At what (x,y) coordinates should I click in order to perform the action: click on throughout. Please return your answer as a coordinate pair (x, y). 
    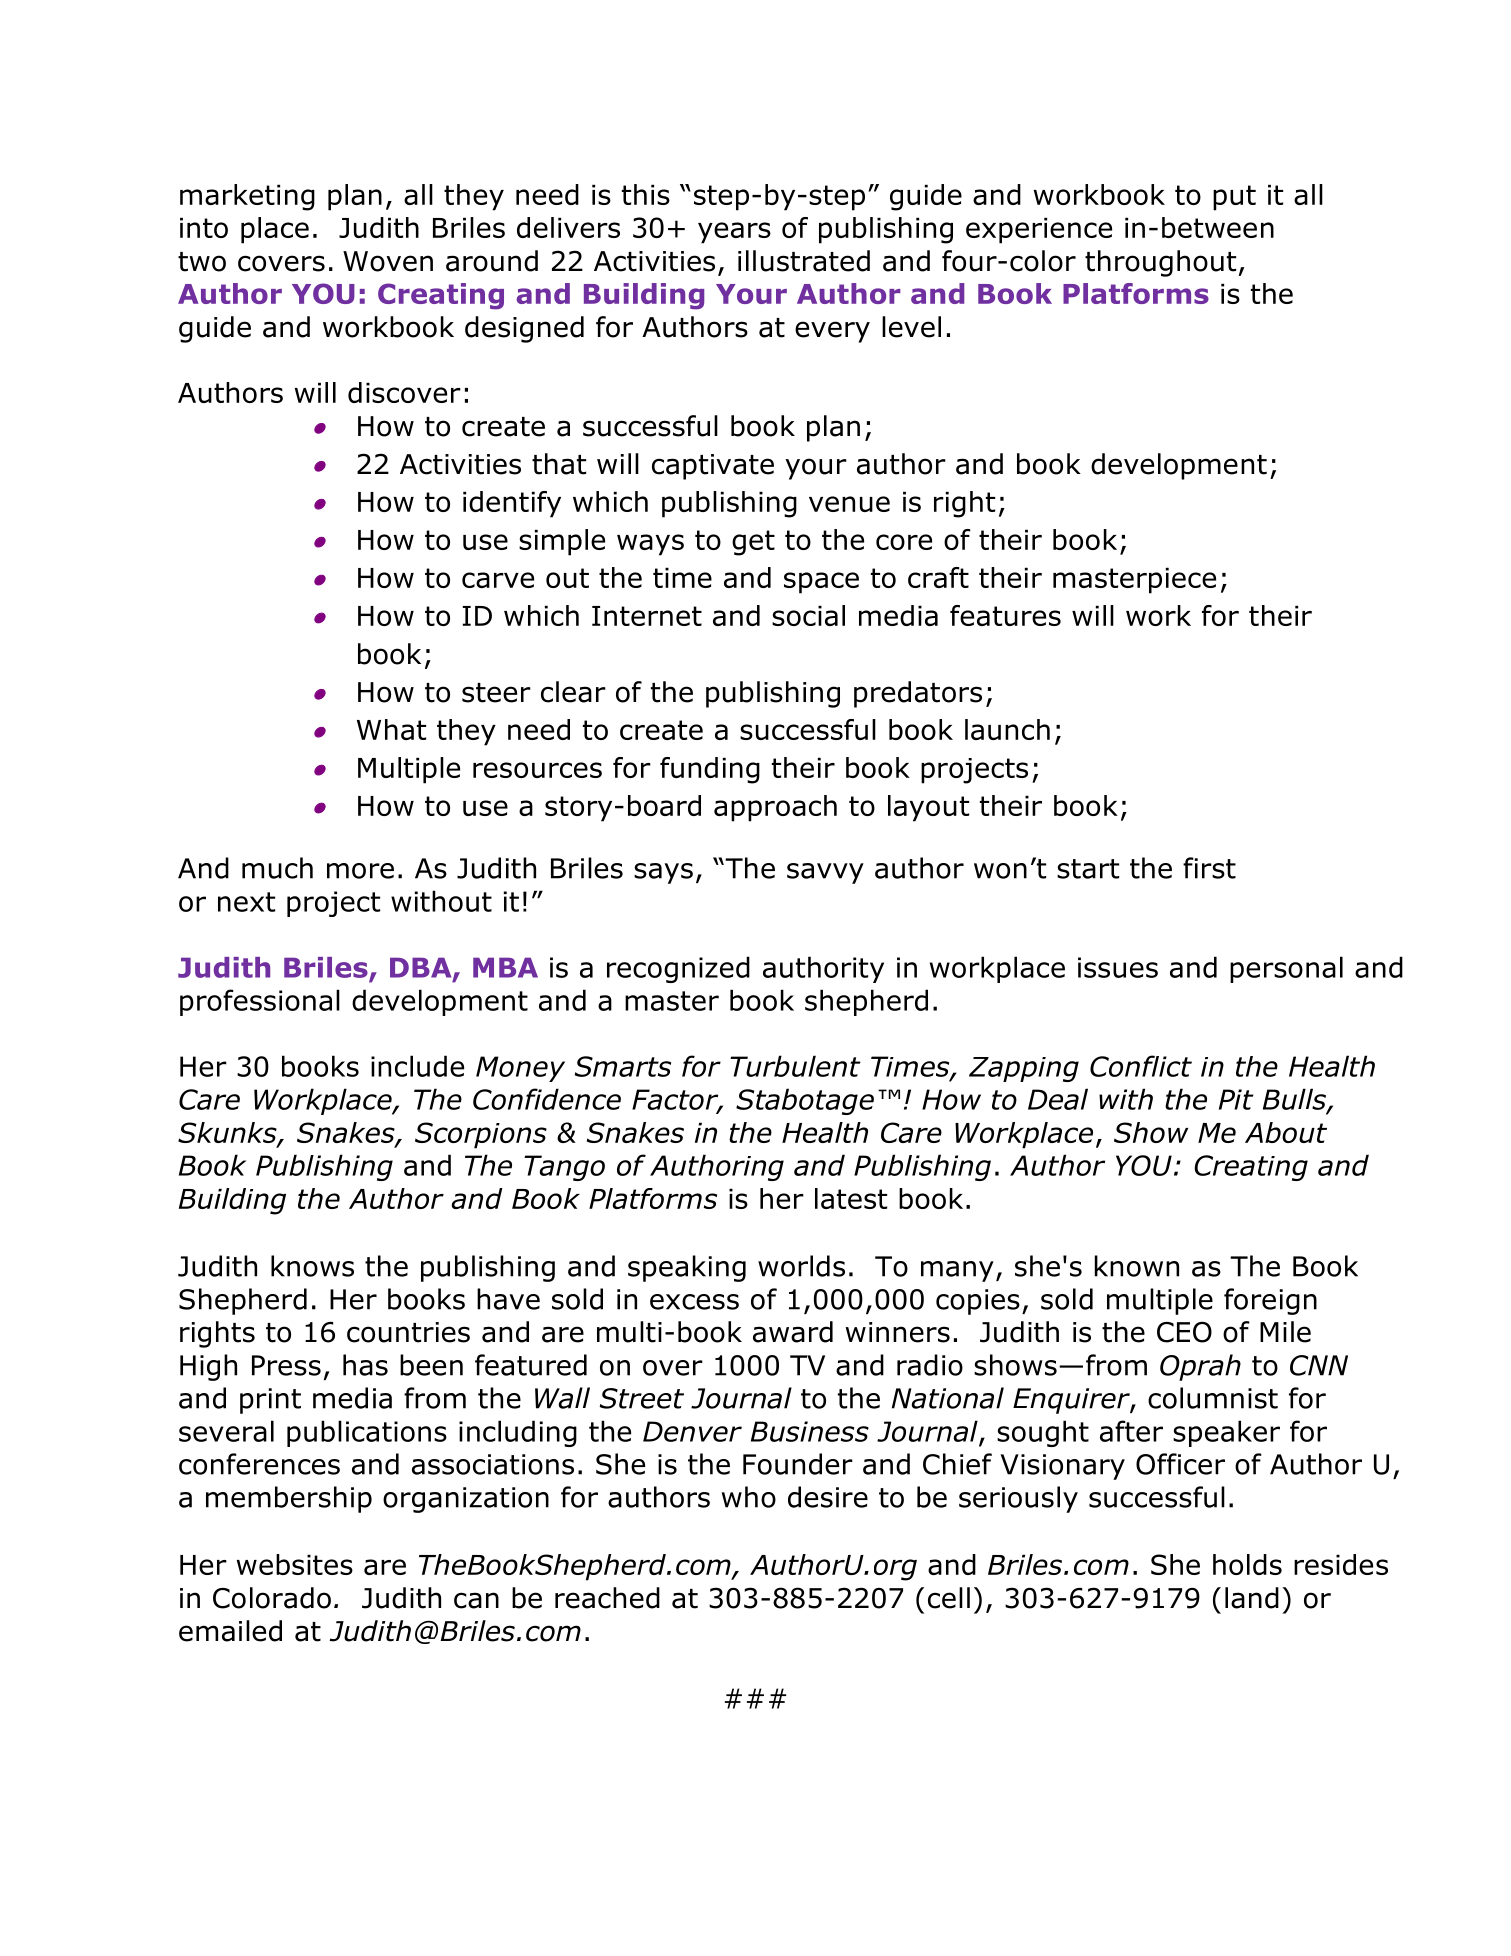
    Looking at the image, I should click on (1160, 263).
